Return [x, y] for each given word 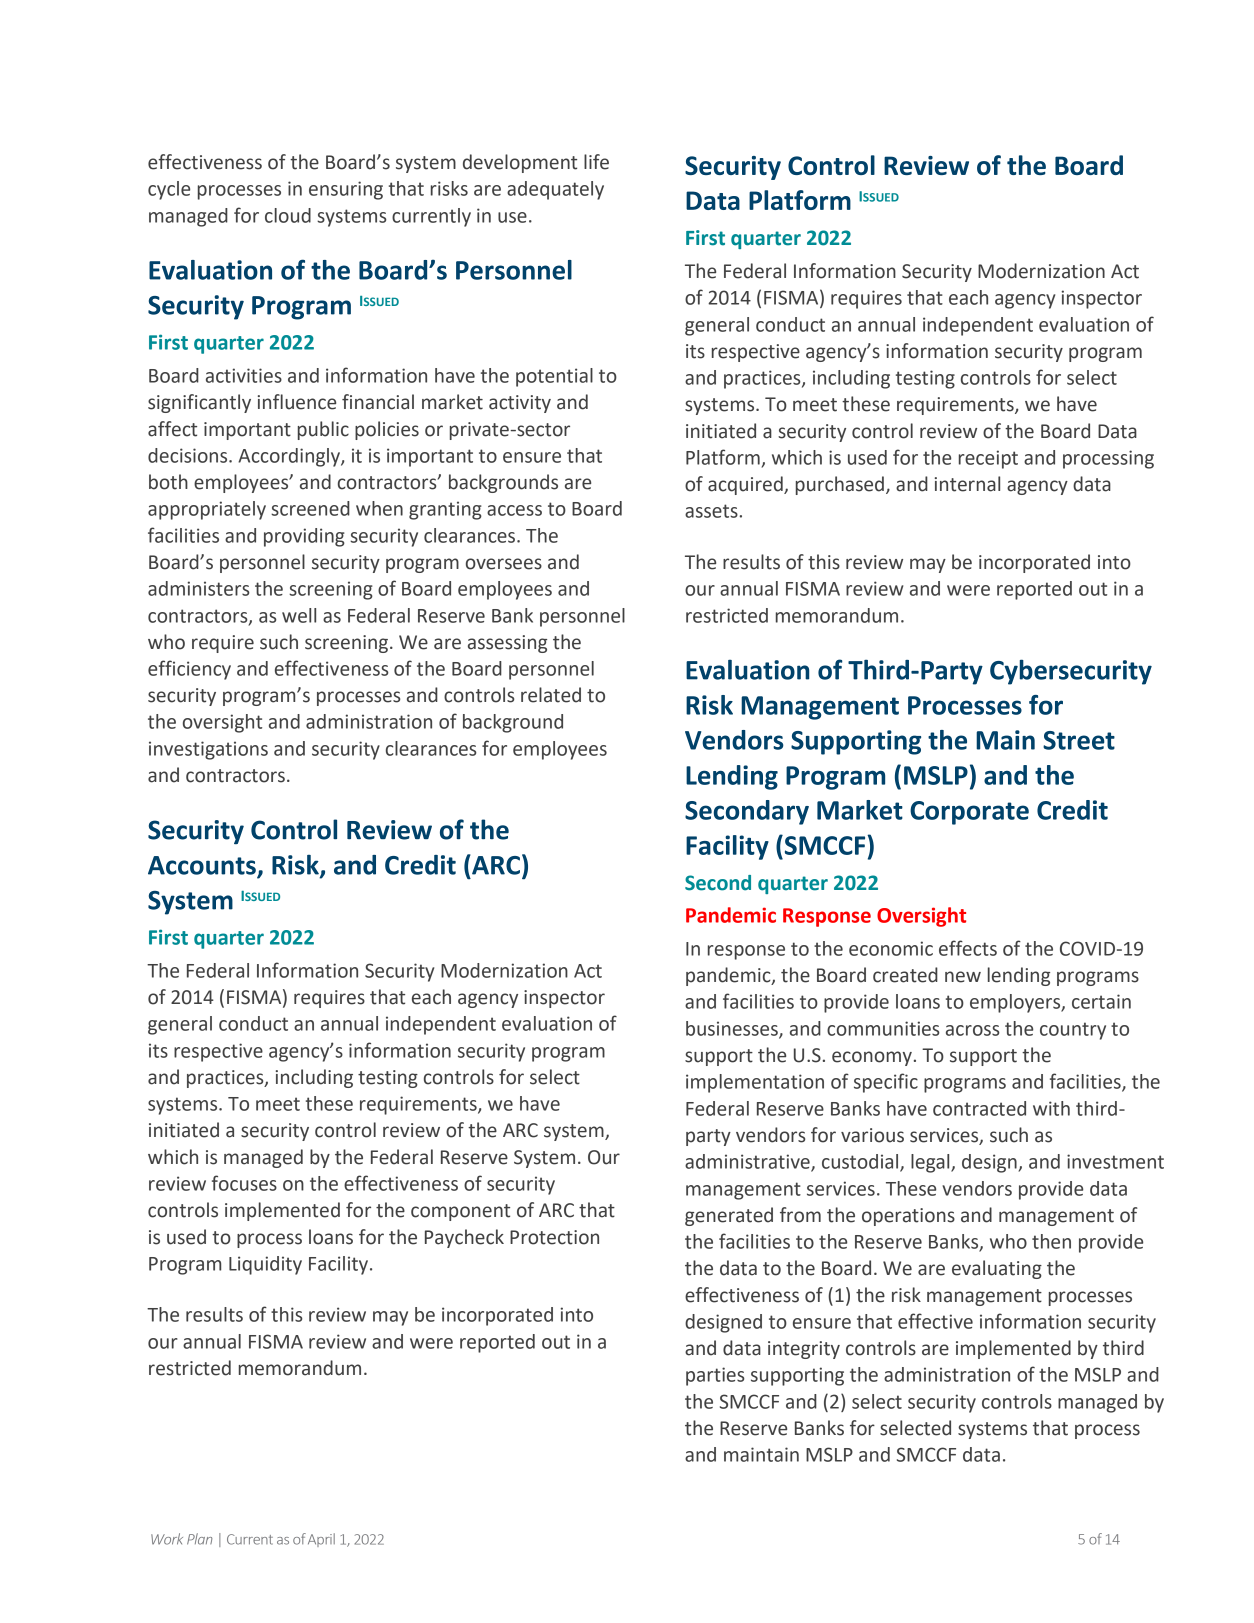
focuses [244, 1183]
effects [968, 948]
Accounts [203, 866]
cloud [288, 215]
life [596, 162]
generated [729, 1216]
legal [931, 1163]
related [551, 695]
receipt [988, 459]
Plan [199, 1539]
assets [711, 511]
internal [967, 484]
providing [304, 537]
